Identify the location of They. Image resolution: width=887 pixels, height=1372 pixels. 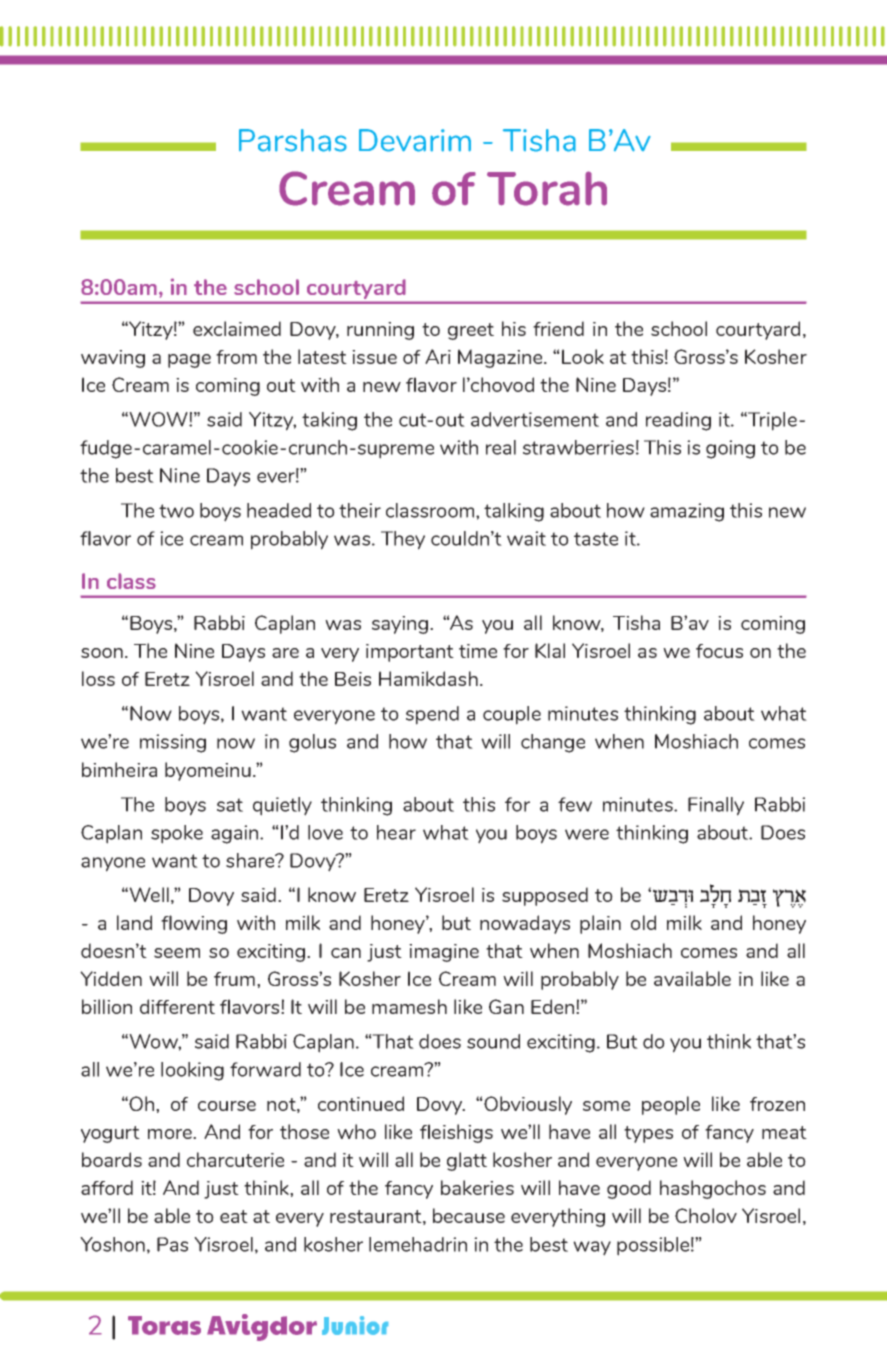
(403, 540).
